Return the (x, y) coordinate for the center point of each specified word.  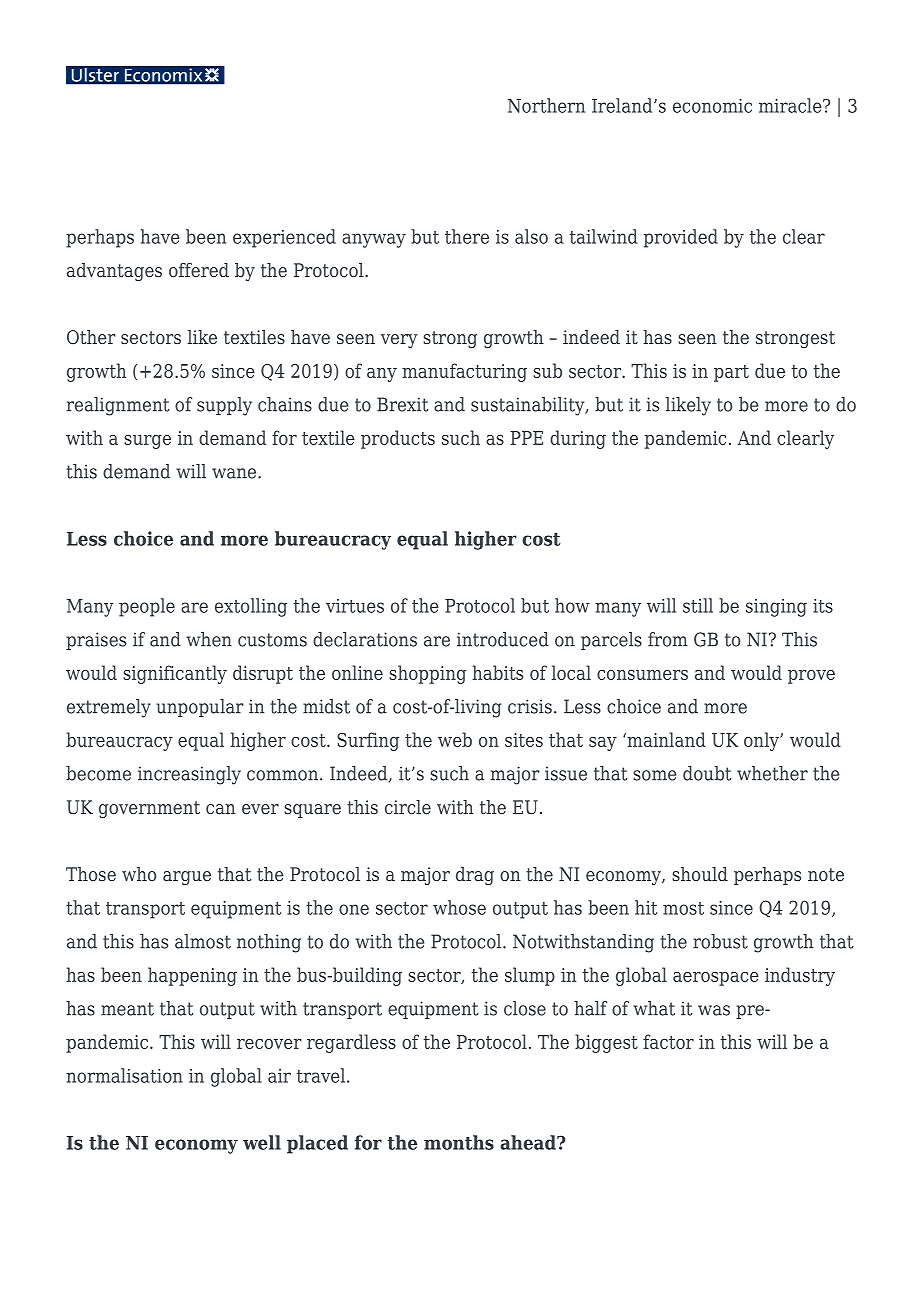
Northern (546, 105)
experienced (284, 238)
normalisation (124, 1075)
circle (408, 807)
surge (147, 442)
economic (712, 106)
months (459, 1142)
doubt (707, 773)
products (398, 439)
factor (668, 1041)
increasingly (189, 775)
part (731, 373)
